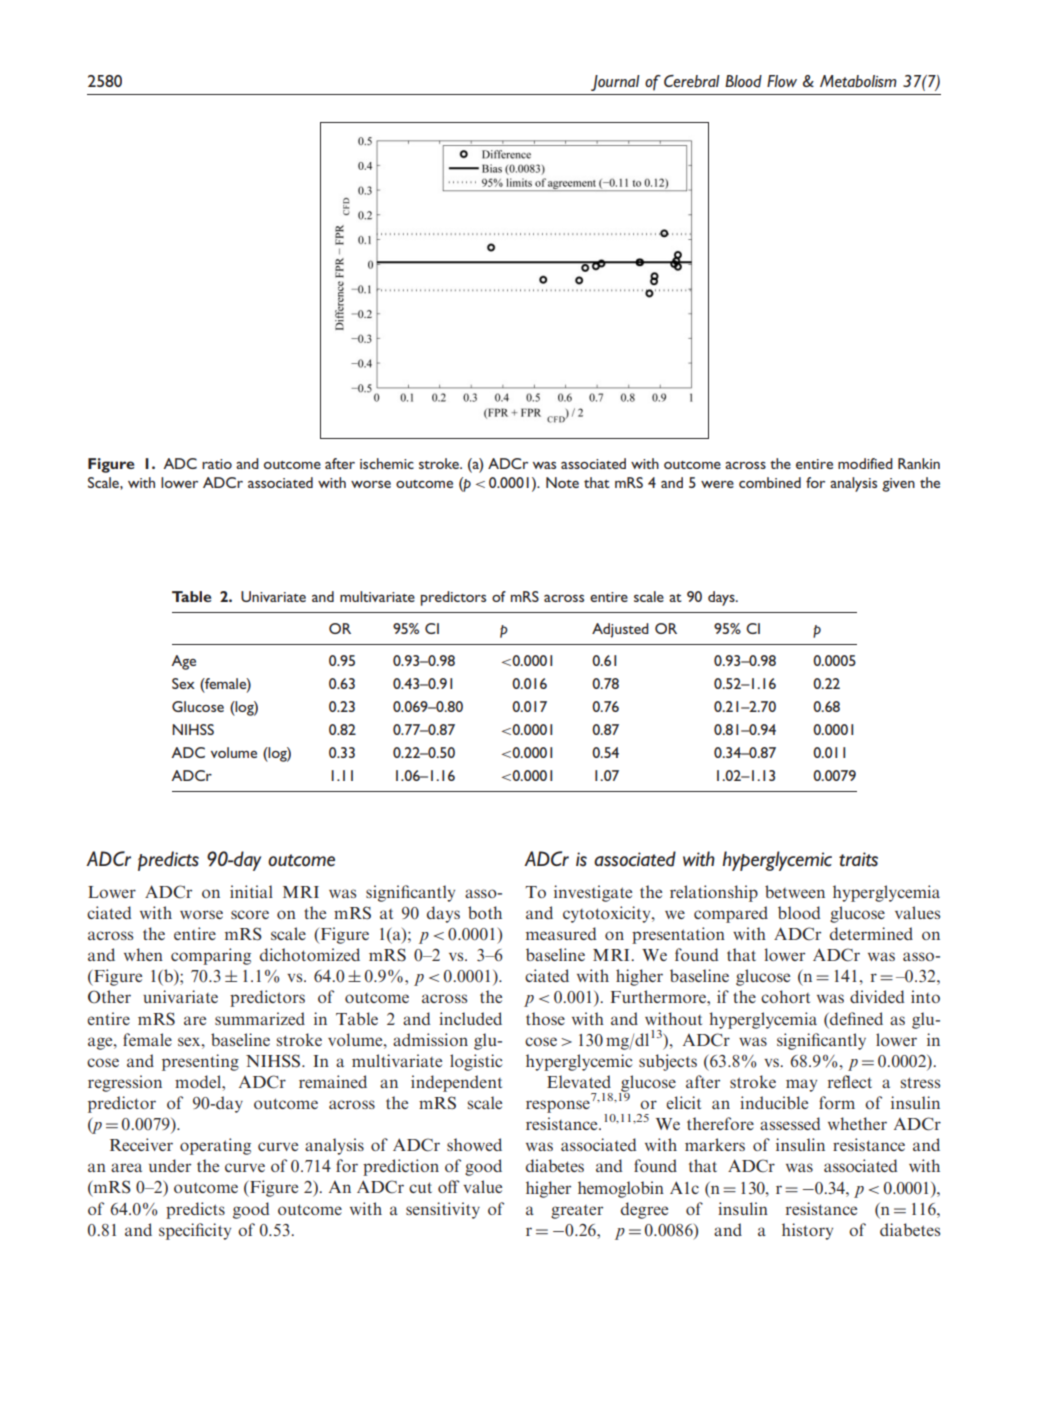  What do you see at coordinates (858, 81) in the screenshot?
I see `Metabolism` at bounding box center [858, 81].
